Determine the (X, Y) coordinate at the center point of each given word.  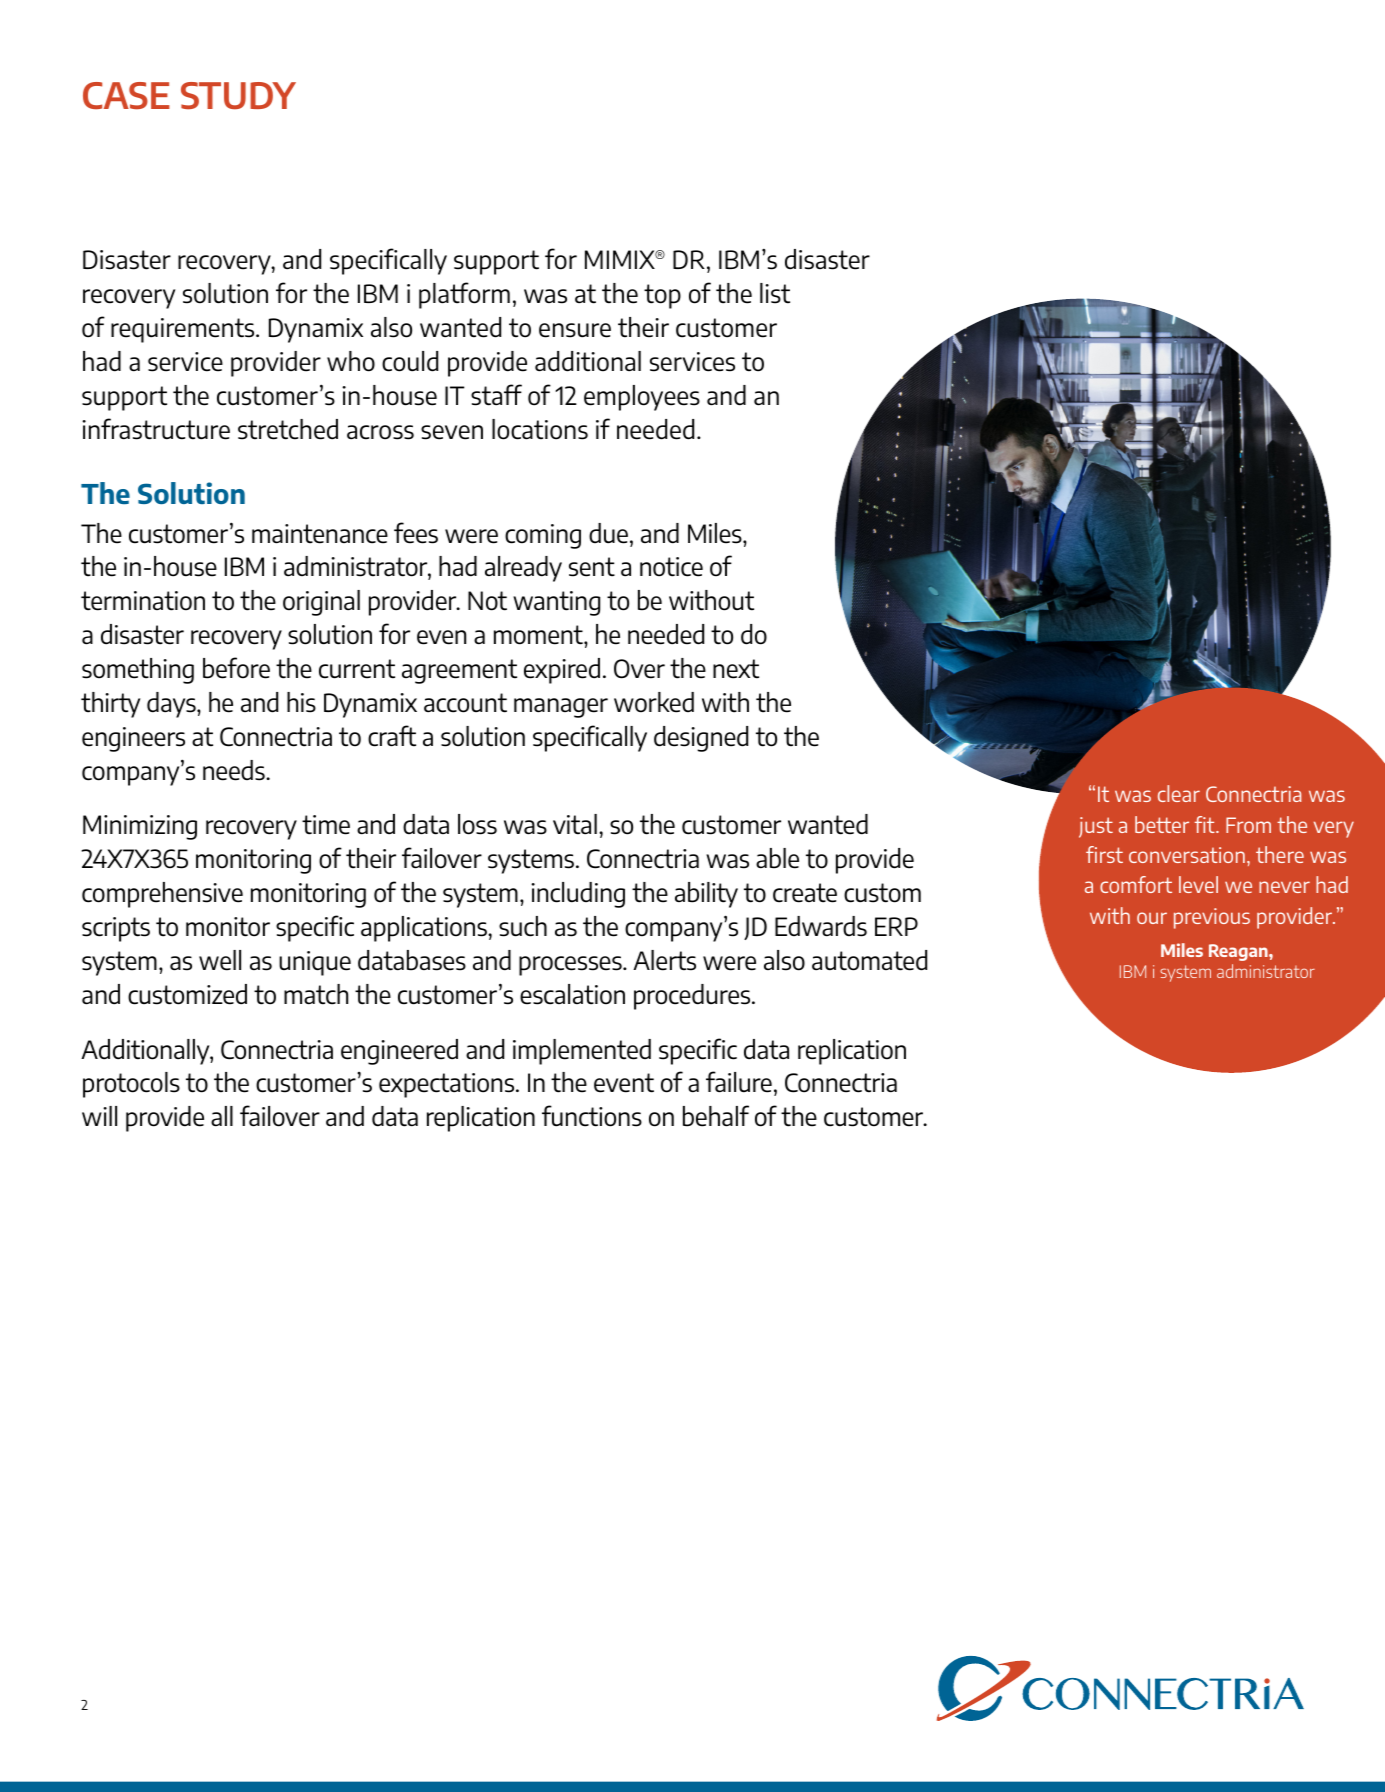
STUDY (238, 96)
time (326, 825)
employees (642, 398)
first (1104, 854)
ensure (575, 330)
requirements (184, 330)
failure (739, 1082)
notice (671, 567)
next (736, 669)
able (777, 858)
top (662, 296)
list (775, 293)
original (321, 603)
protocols (131, 1085)
